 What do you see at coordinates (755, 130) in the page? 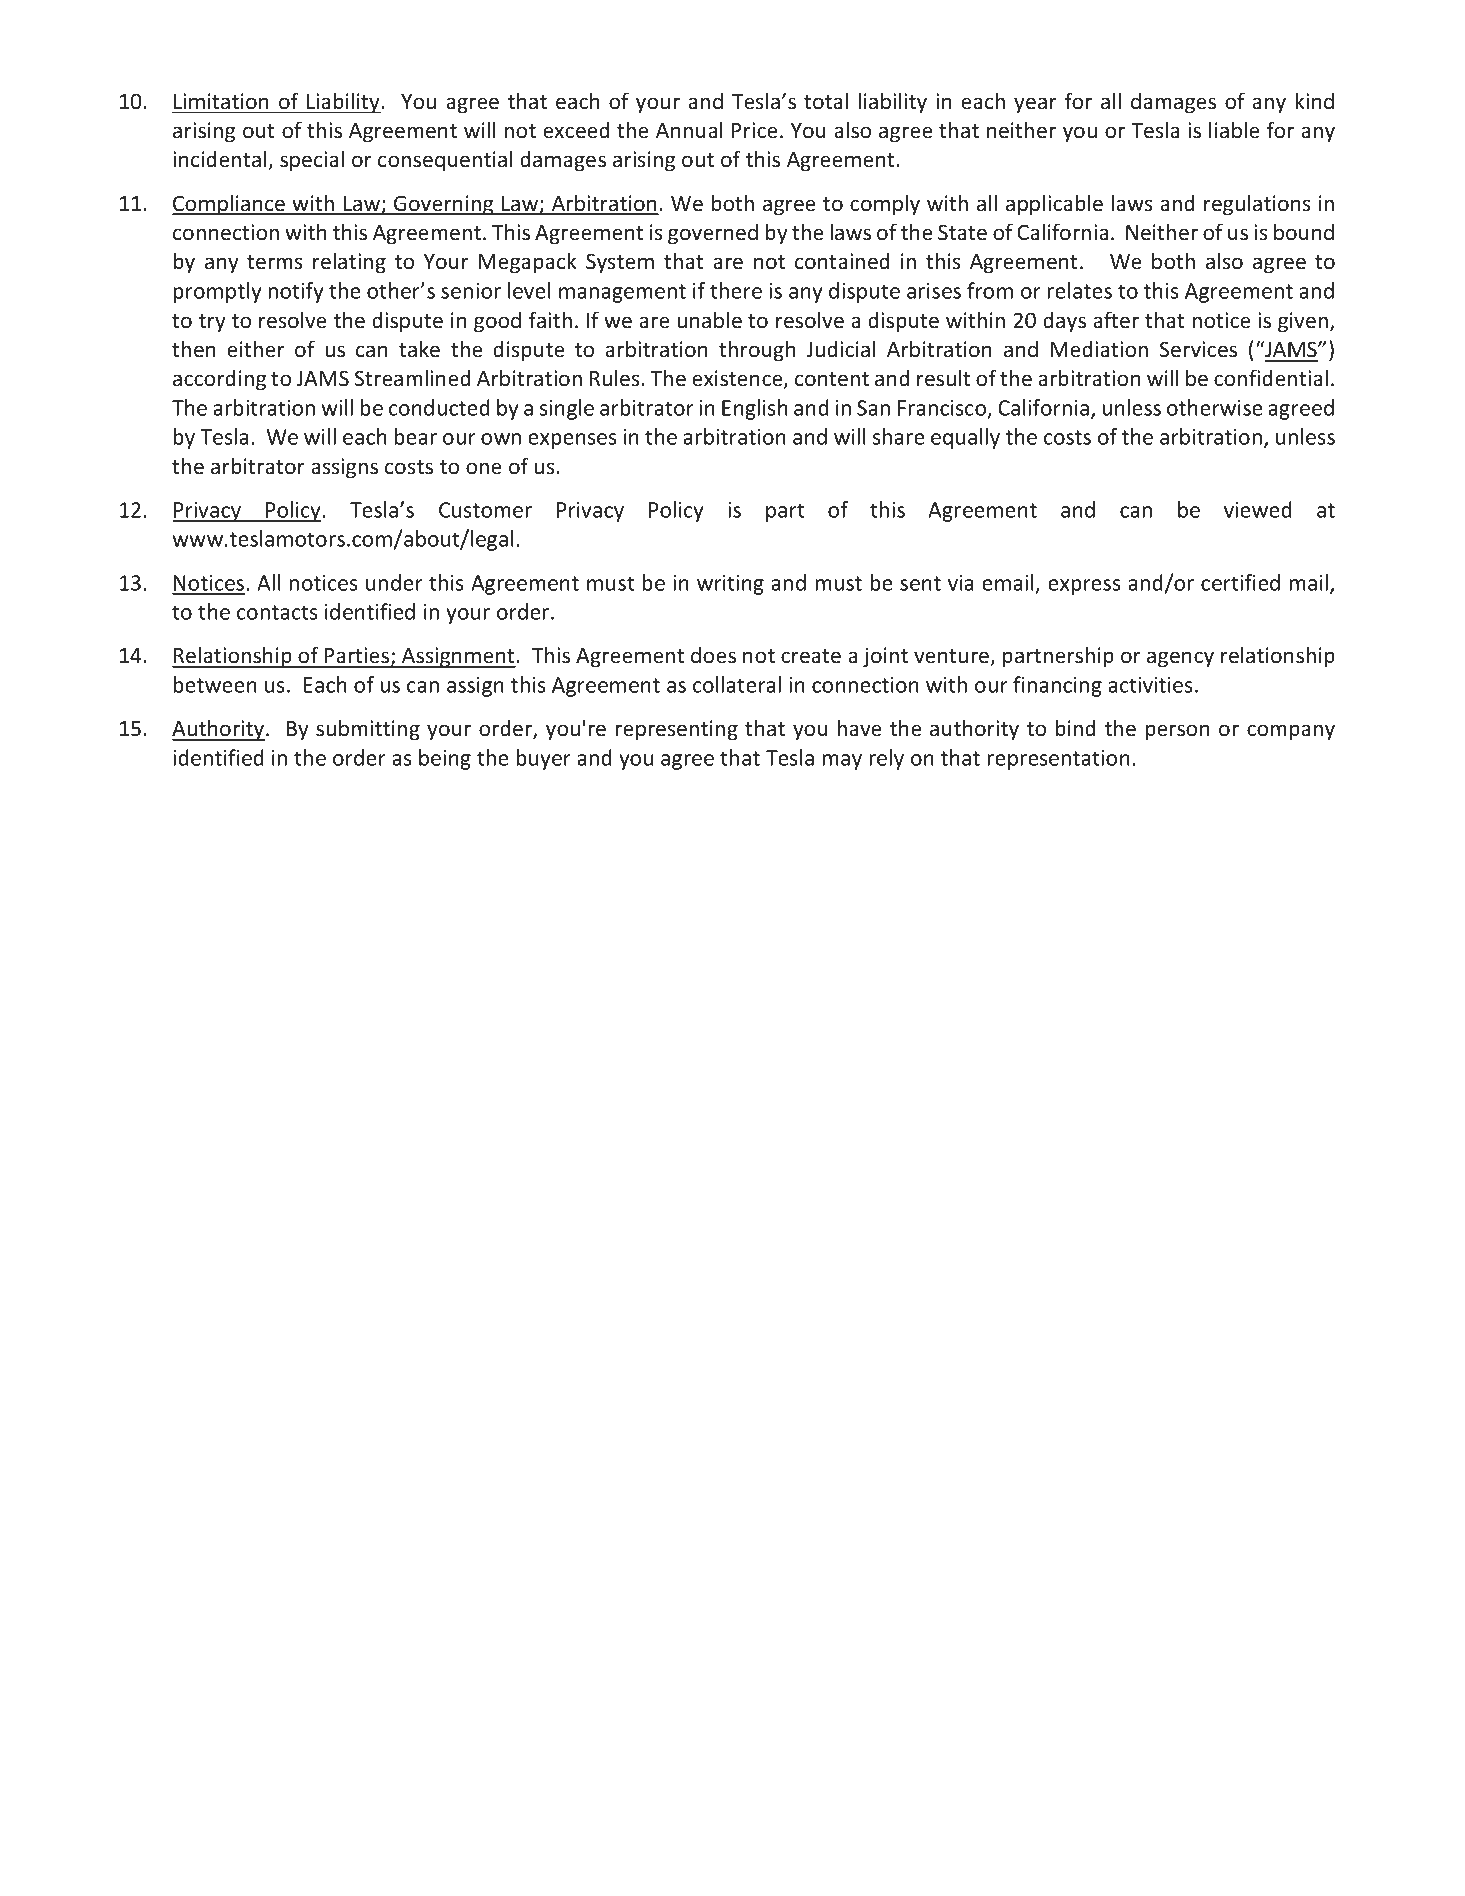
I see `Price` at bounding box center [755, 130].
